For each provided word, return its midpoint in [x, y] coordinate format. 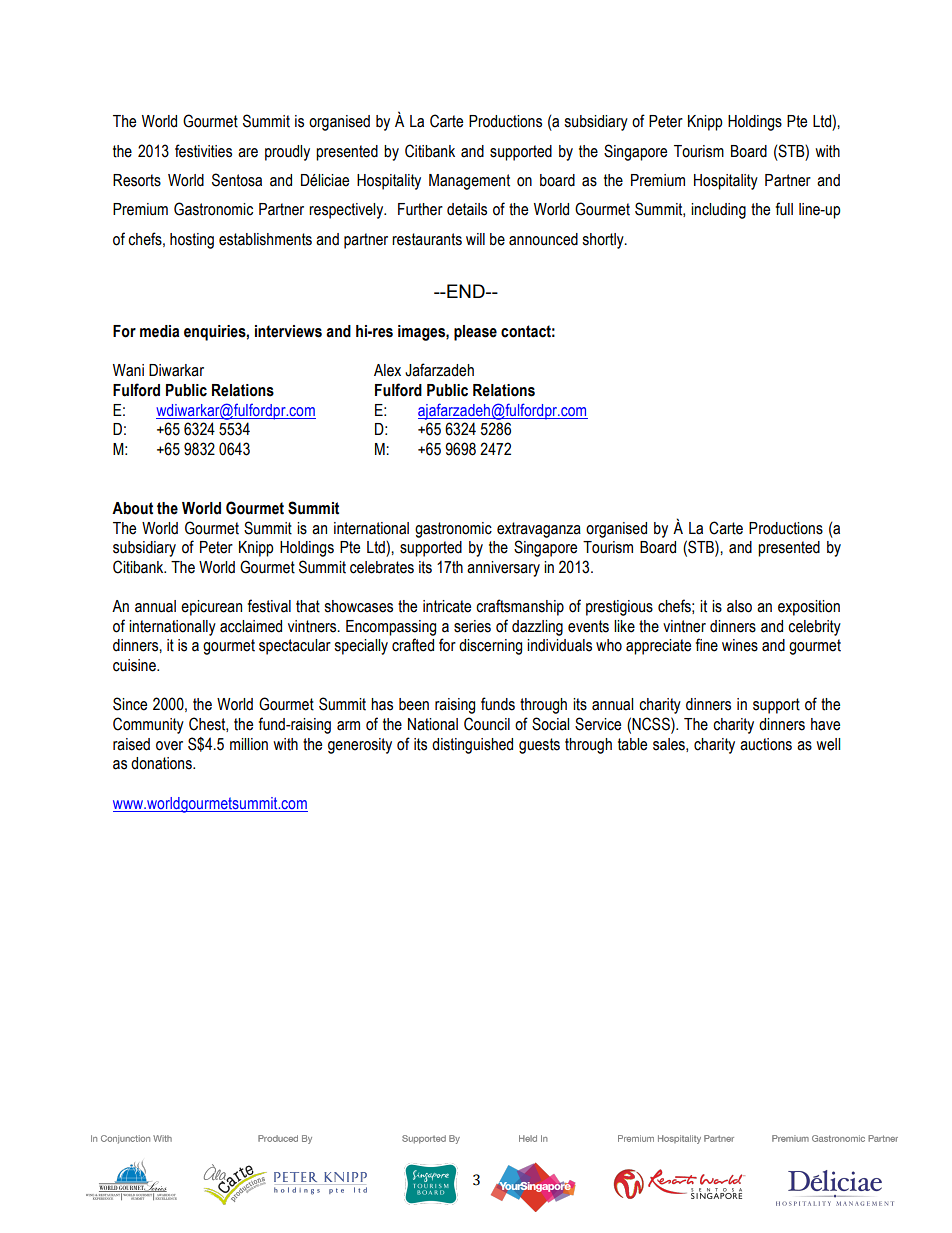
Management [469, 182]
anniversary [503, 569]
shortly [604, 241]
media [159, 331]
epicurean [211, 608]
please [475, 333]
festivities [203, 151]
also [739, 606]
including [718, 211]
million [249, 744]
